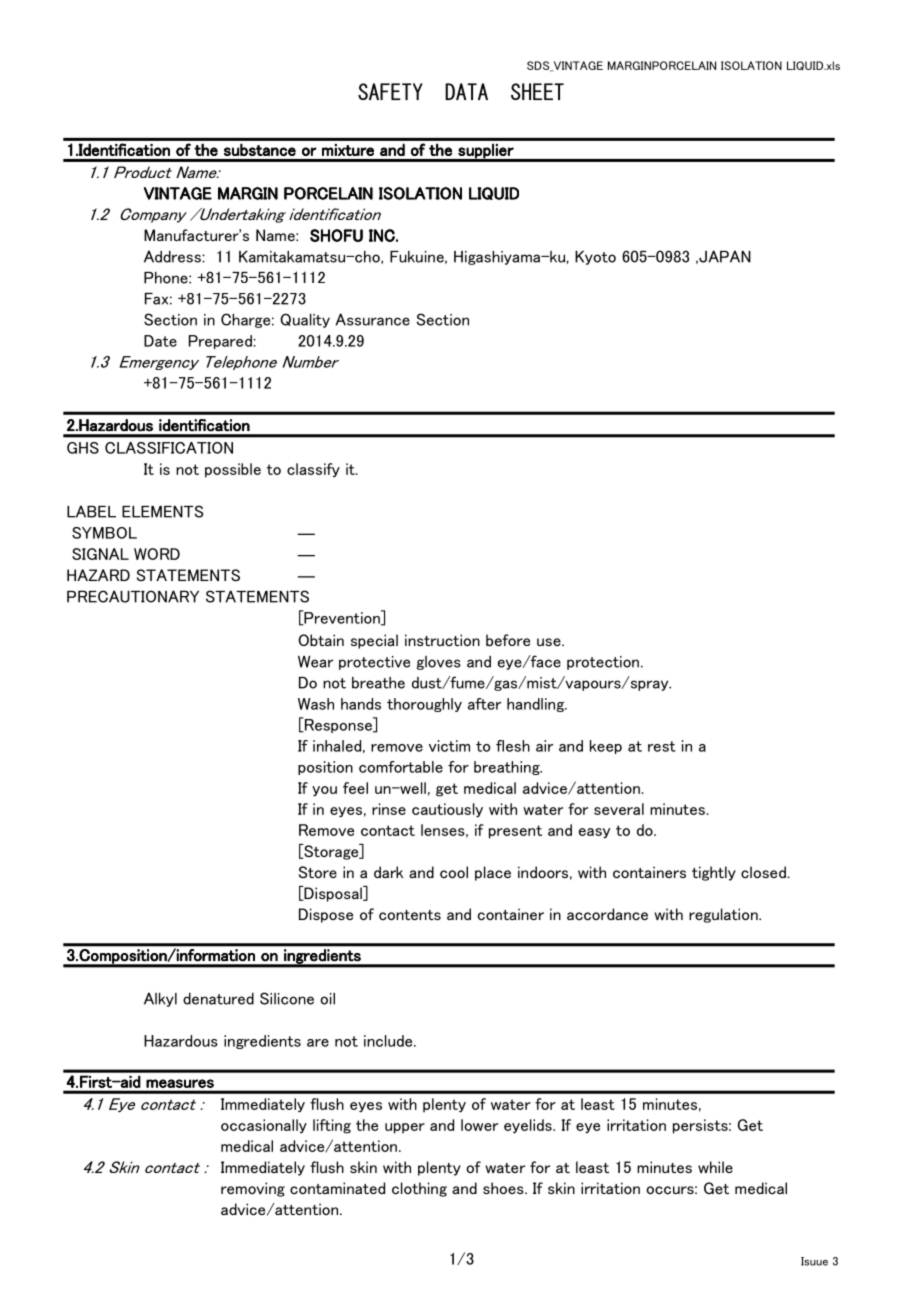 The height and width of the screenshot is (1308, 924). I want to click on CLASSIFICATION, so click(169, 448).
